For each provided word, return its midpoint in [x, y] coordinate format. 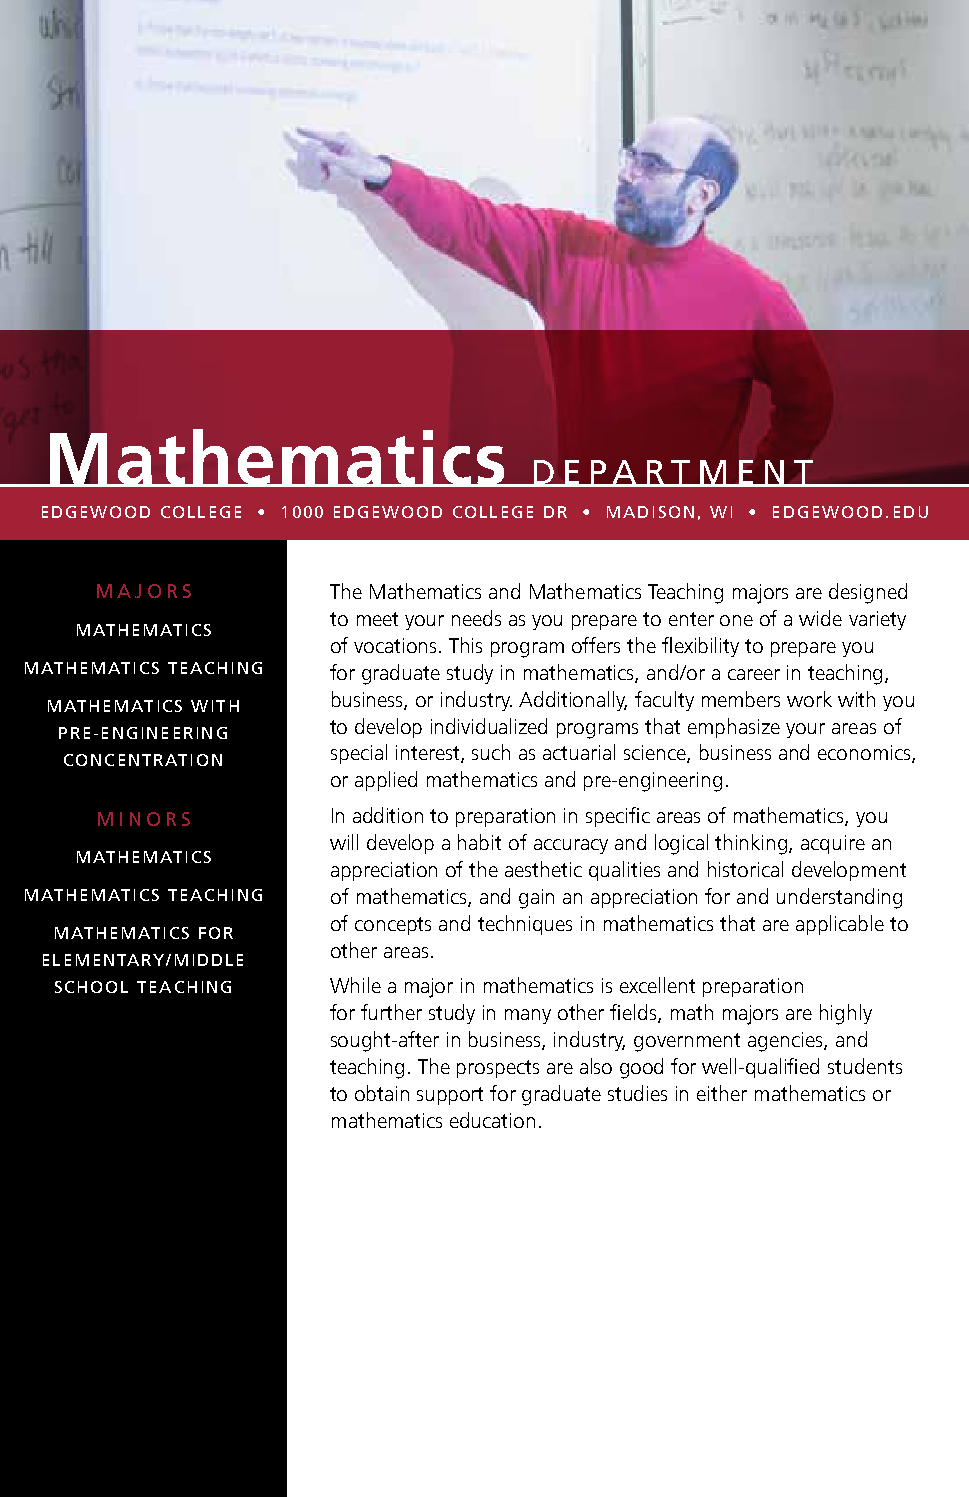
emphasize [734, 728]
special [359, 754]
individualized [489, 726]
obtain [382, 1093]
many [528, 1016]
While [355, 985]
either [722, 1093]
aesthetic [543, 869]
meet [377, 619]
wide [820, 618]
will [344, 842]
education [492, 1120]
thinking [752, 844]
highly [846, 1014]
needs [476, 618]
